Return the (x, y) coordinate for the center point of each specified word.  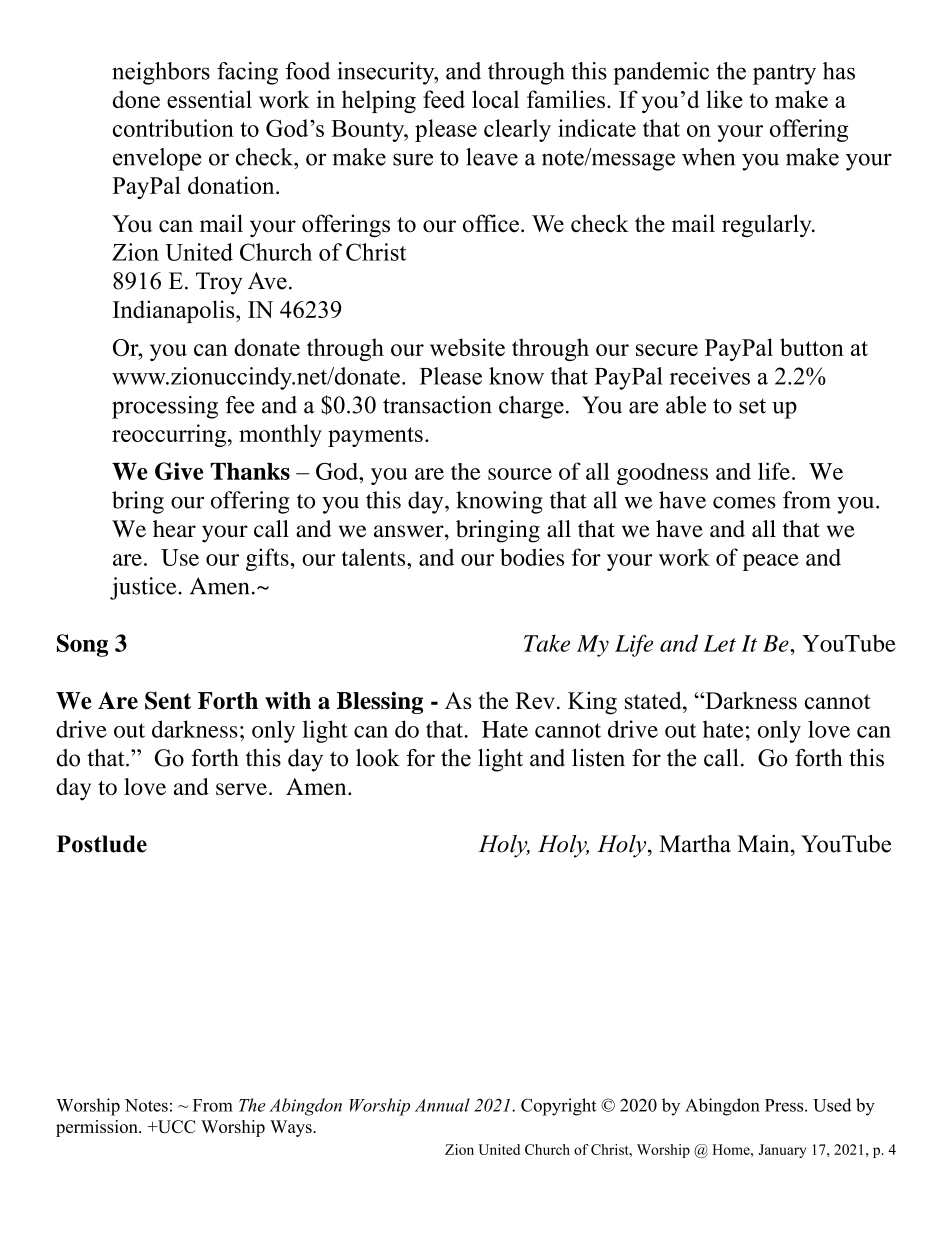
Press (785, 1105)
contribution (173, 128)
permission (98, 1128)
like (725, 99)
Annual (442, 1105)
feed (444, 99)
